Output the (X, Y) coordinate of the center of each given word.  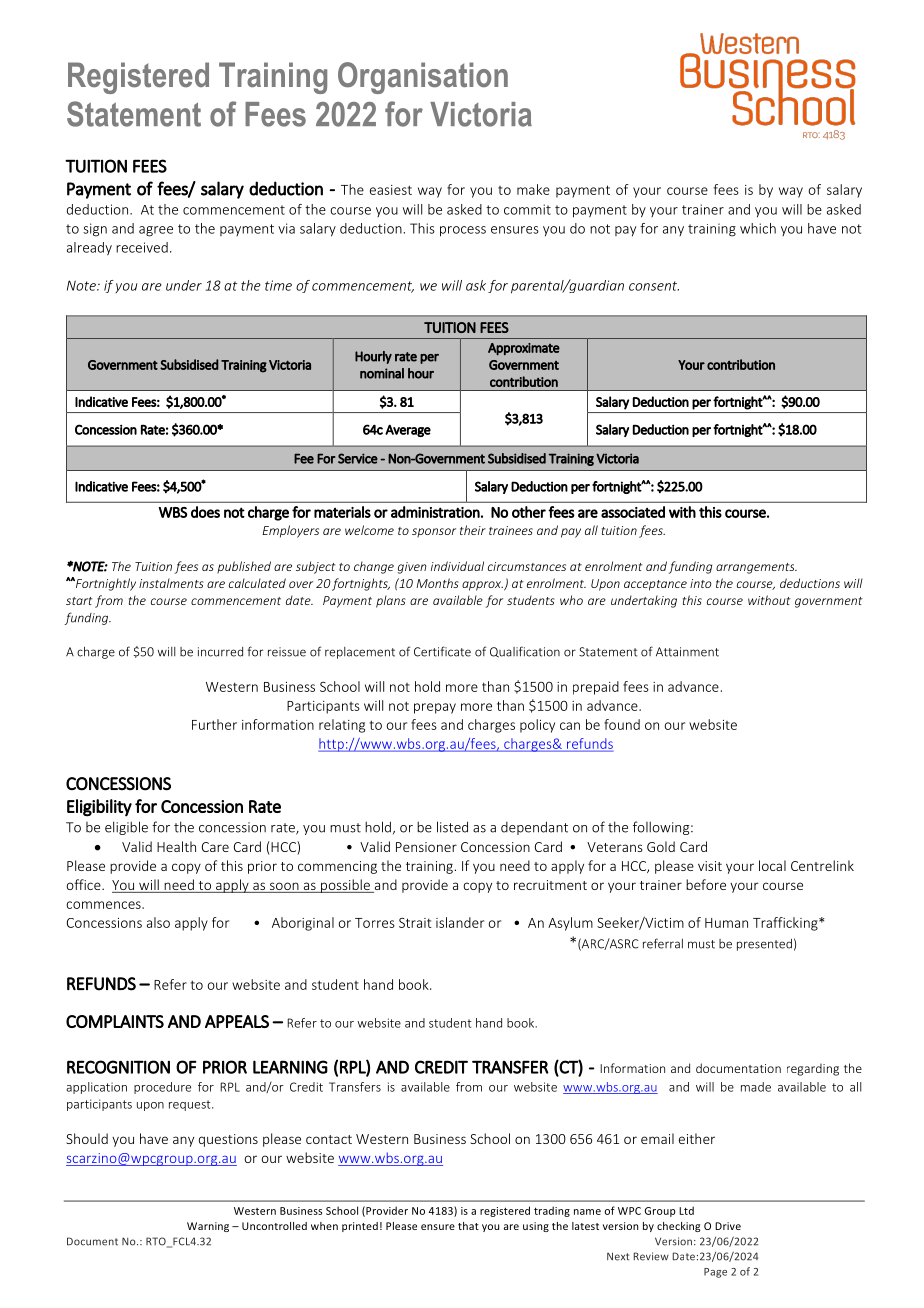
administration (435, 512)
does (205, 512)
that (468, 1226)
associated (633, 512)
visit (710, 866)
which (758, 228)
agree (156, 231)
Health (176, 846)
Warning (208, 1227)
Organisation (423, 78)
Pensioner (426, 847)
